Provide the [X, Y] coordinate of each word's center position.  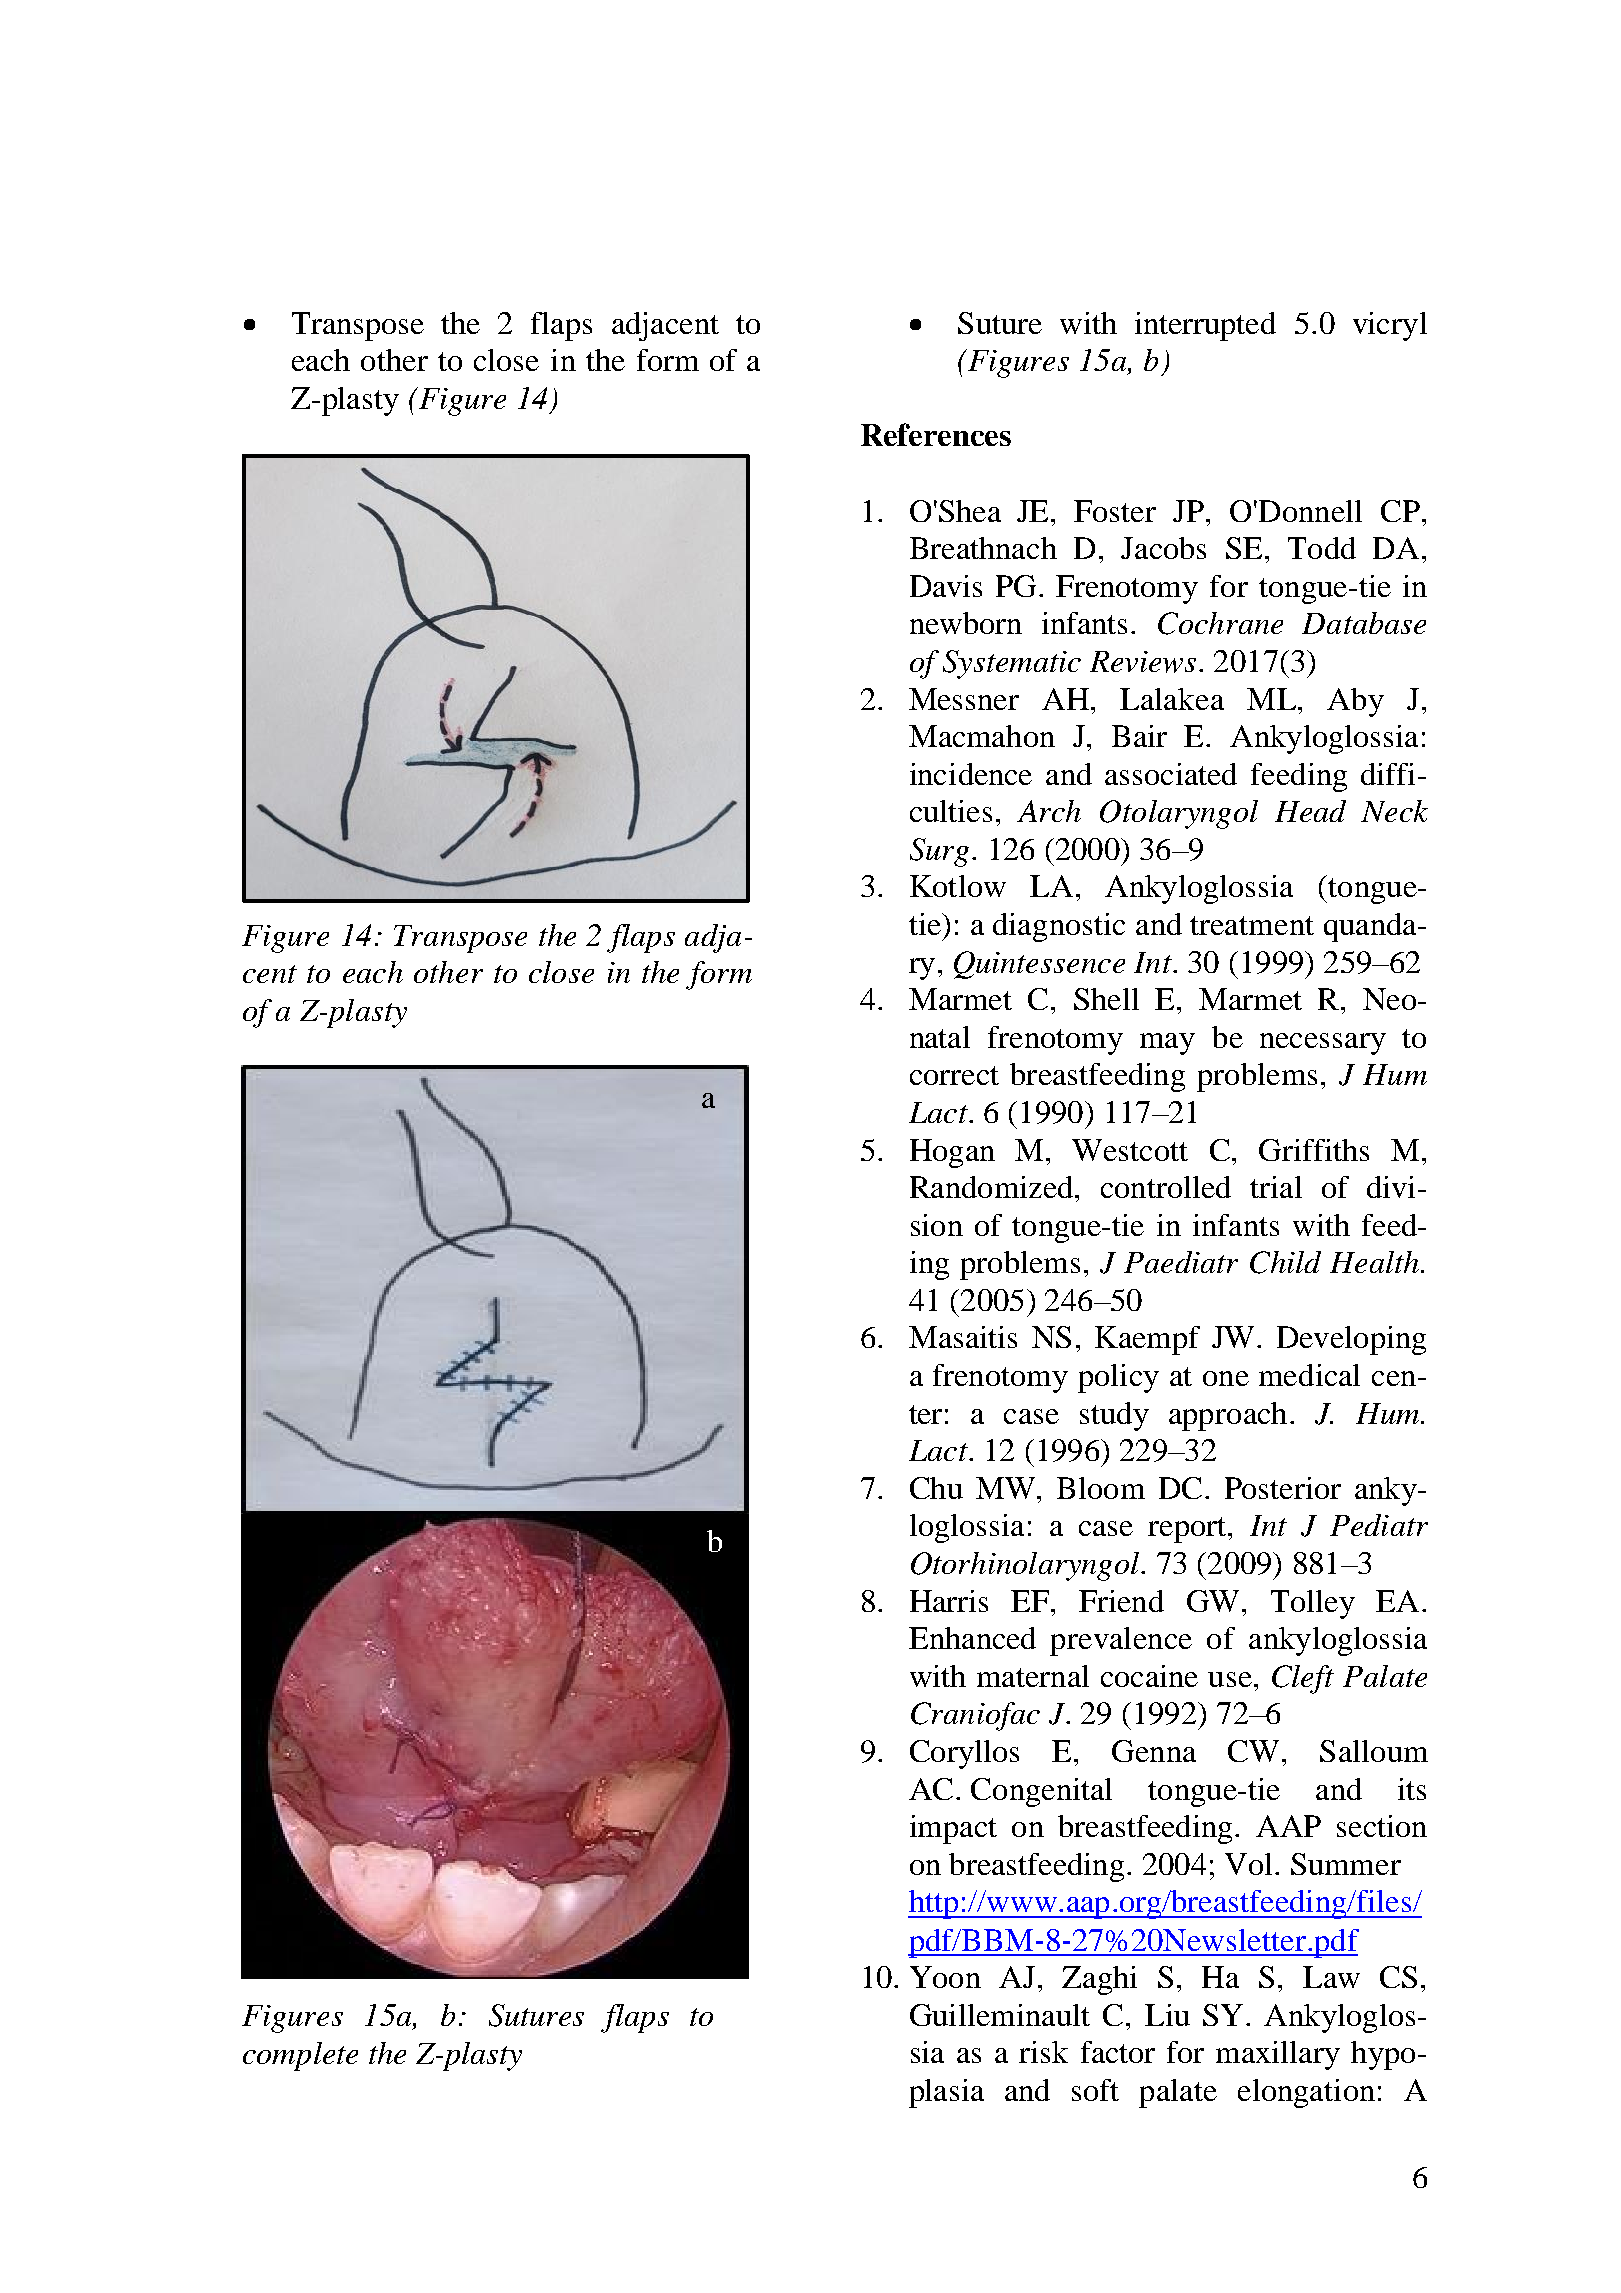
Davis [946, 586]
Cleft [1303, 1679]
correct [954, 1075]
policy [1118, 1378]
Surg [939, 852]
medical [1309, 1375]
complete [300, 2056]
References [936, 434]
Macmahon [982, 736]
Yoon [945, 1977]
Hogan [952, 1153]
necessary [1323, 1044]
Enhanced [972, 1638]
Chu [936, 1488]
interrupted [1205, 326]
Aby [1355, 702]
